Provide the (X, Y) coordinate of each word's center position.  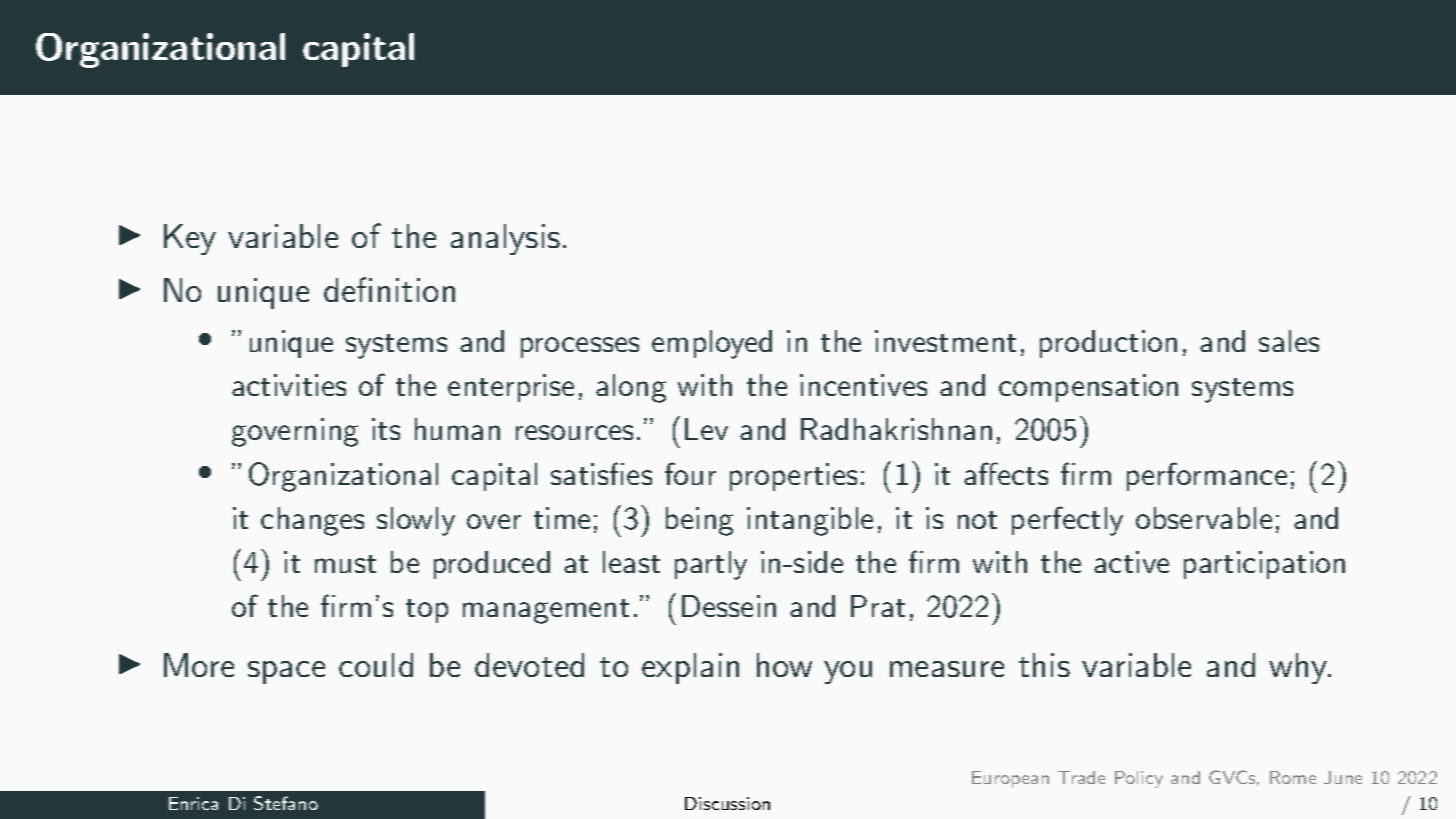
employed (712, 344)
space (286, 672)
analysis (505, 239)
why (1299, 668)
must (345, 564)
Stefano (286, 803)
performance (1207, 476)
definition (389, 289)
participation (1264, 565)
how (784, 665)
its (386, 429)
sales (1289, 341)
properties (793, 477)
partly (711, 565)
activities (289, 385)
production (1108, 344)
